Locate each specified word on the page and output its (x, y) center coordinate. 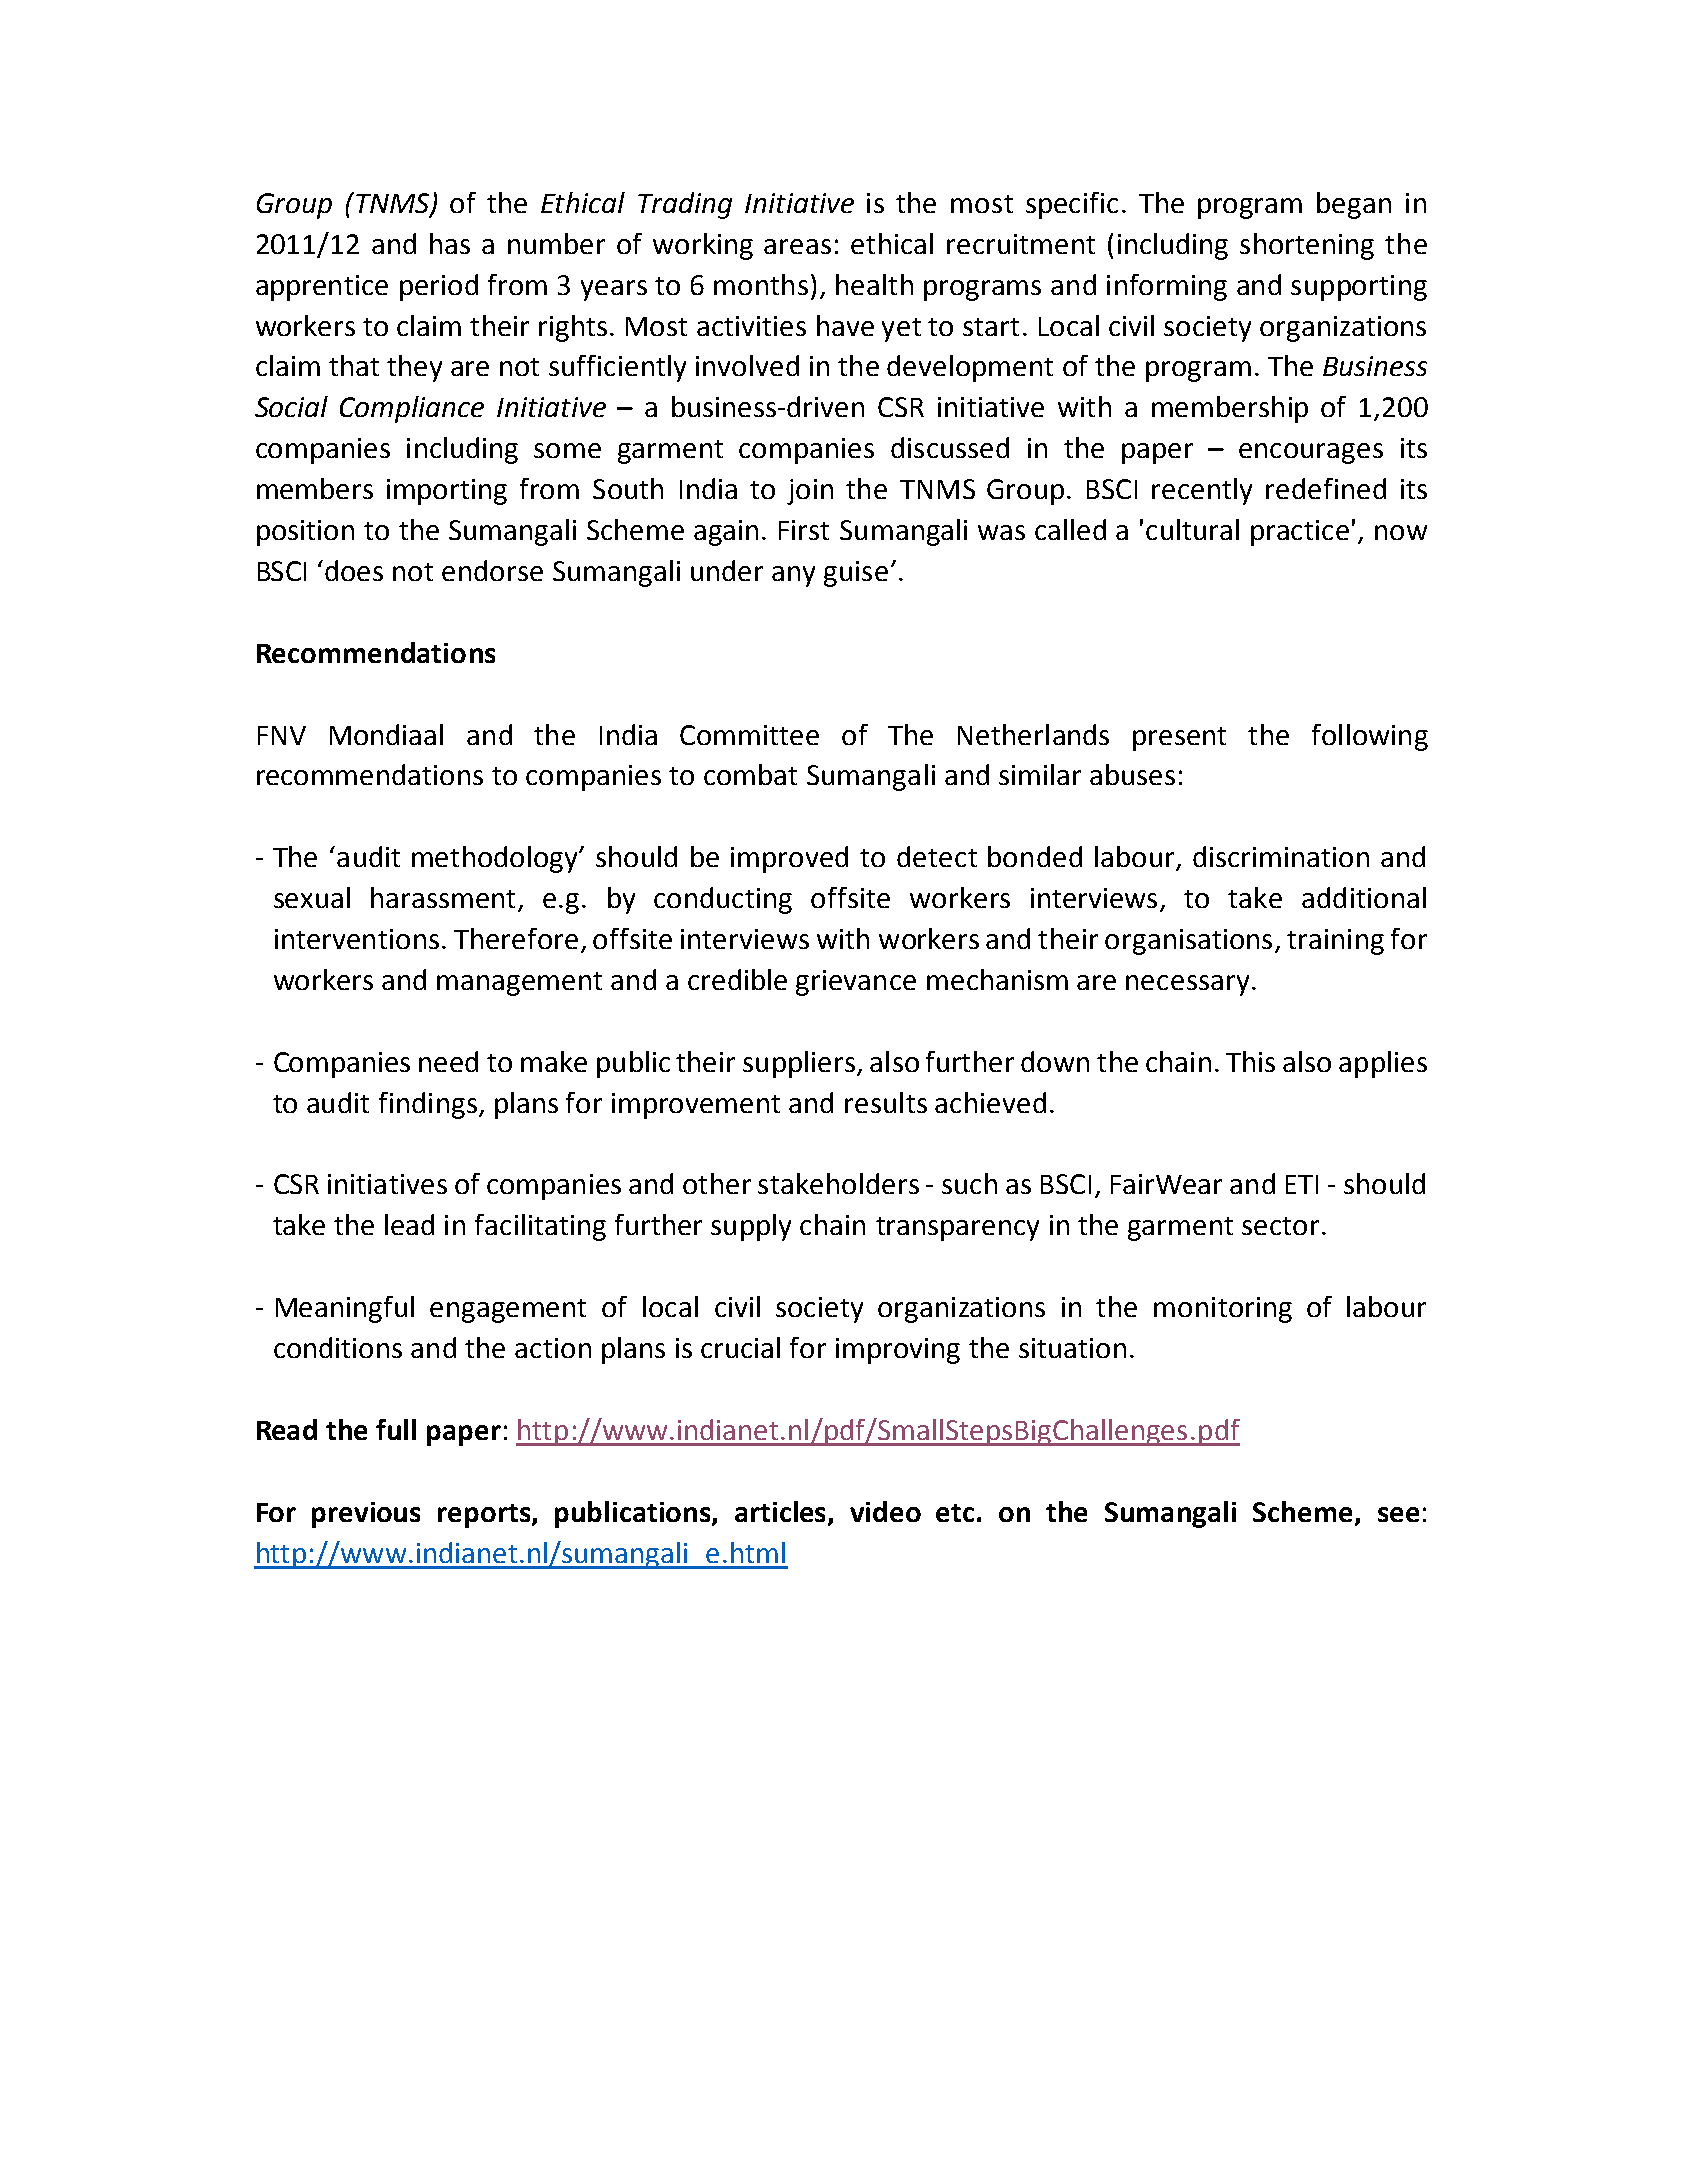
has (450, 243)
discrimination (1281, 856)
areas (797, 246)
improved (789, 859)
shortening (1307, 246)
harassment (445, 899)
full (396, 1429)
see (1398, 1514)
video (885, 1511)
